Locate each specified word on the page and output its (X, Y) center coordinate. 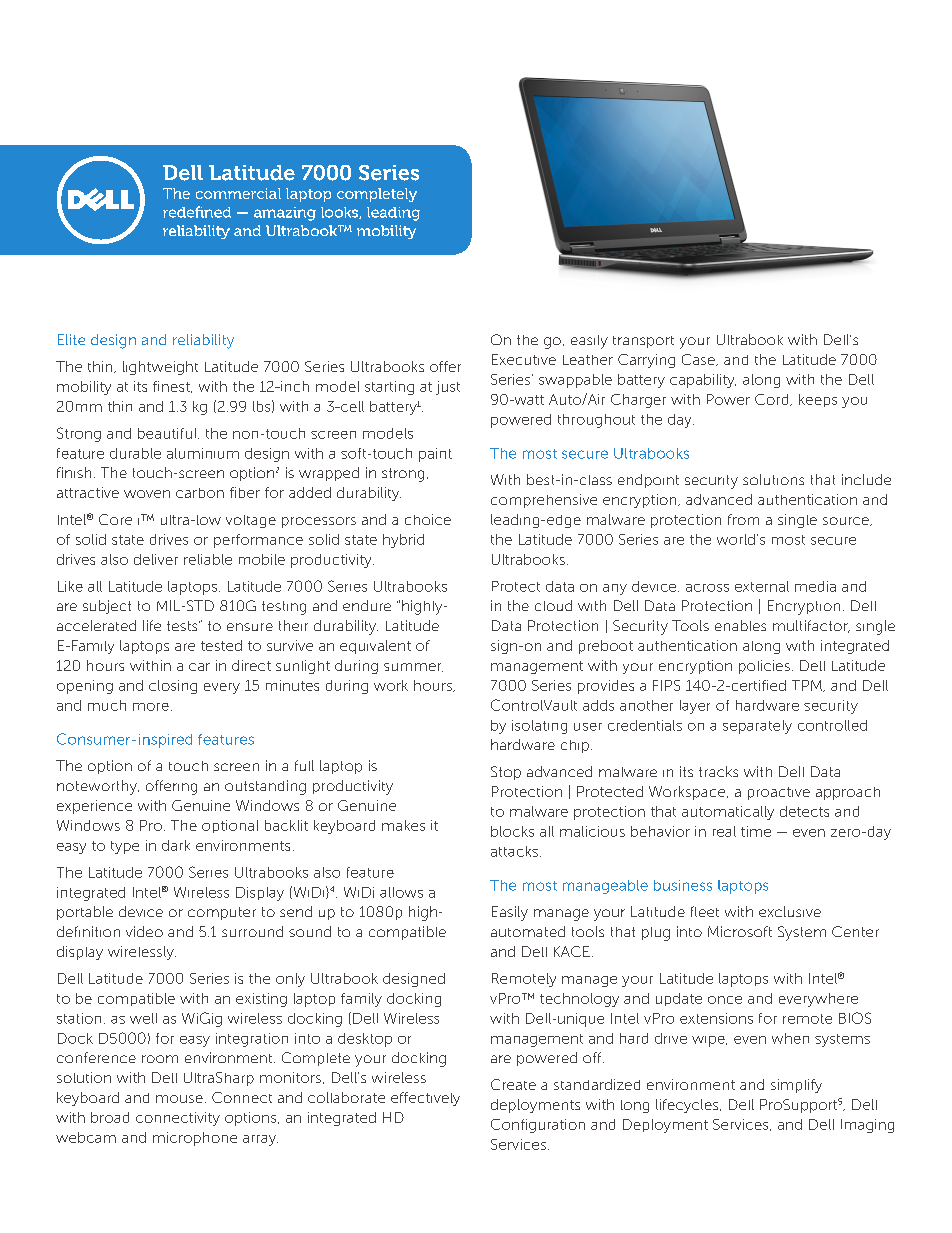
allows (401, 892)
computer (222, 913)
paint (435, 455)
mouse (179, 1099)
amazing (285, 214)
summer (413, 667)
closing (173, 687)
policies (764, 667)
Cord (773, 400)
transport (643, 342)
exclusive (790, 911)
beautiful (168, 433)
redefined (197, 212)
